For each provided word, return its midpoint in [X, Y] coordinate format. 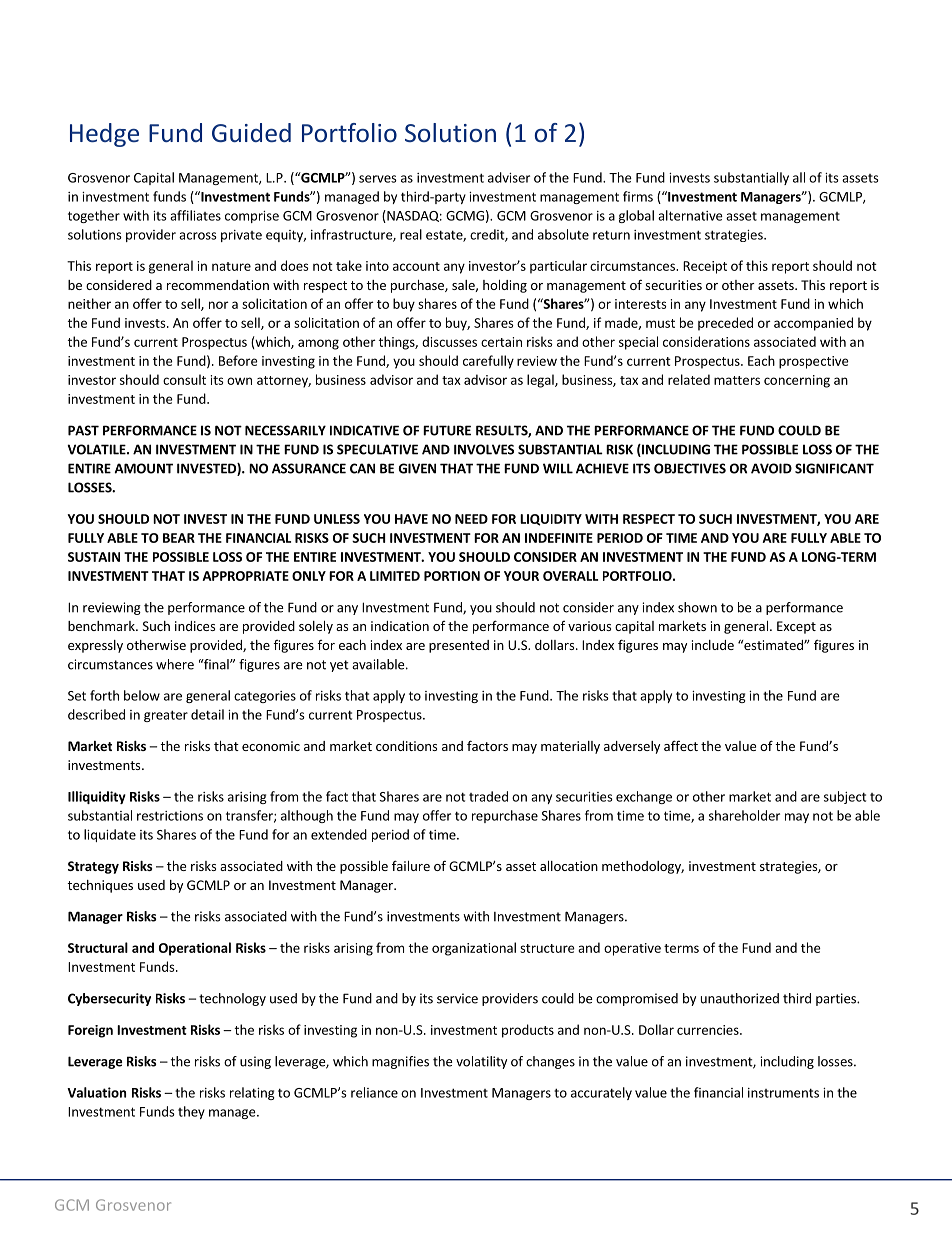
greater [166, 716]
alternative [690, 215]
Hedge [104, 135]
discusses [449, 341]
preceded [725, 324]
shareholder [744, 815]
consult [184, 379]
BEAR [179, 538]
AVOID [771, 468]
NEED [471, 519]
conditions [406, 746]
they [191, 1112]
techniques [100, 886]
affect [681, 745]
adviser [509, 177]
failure [411, 865]
